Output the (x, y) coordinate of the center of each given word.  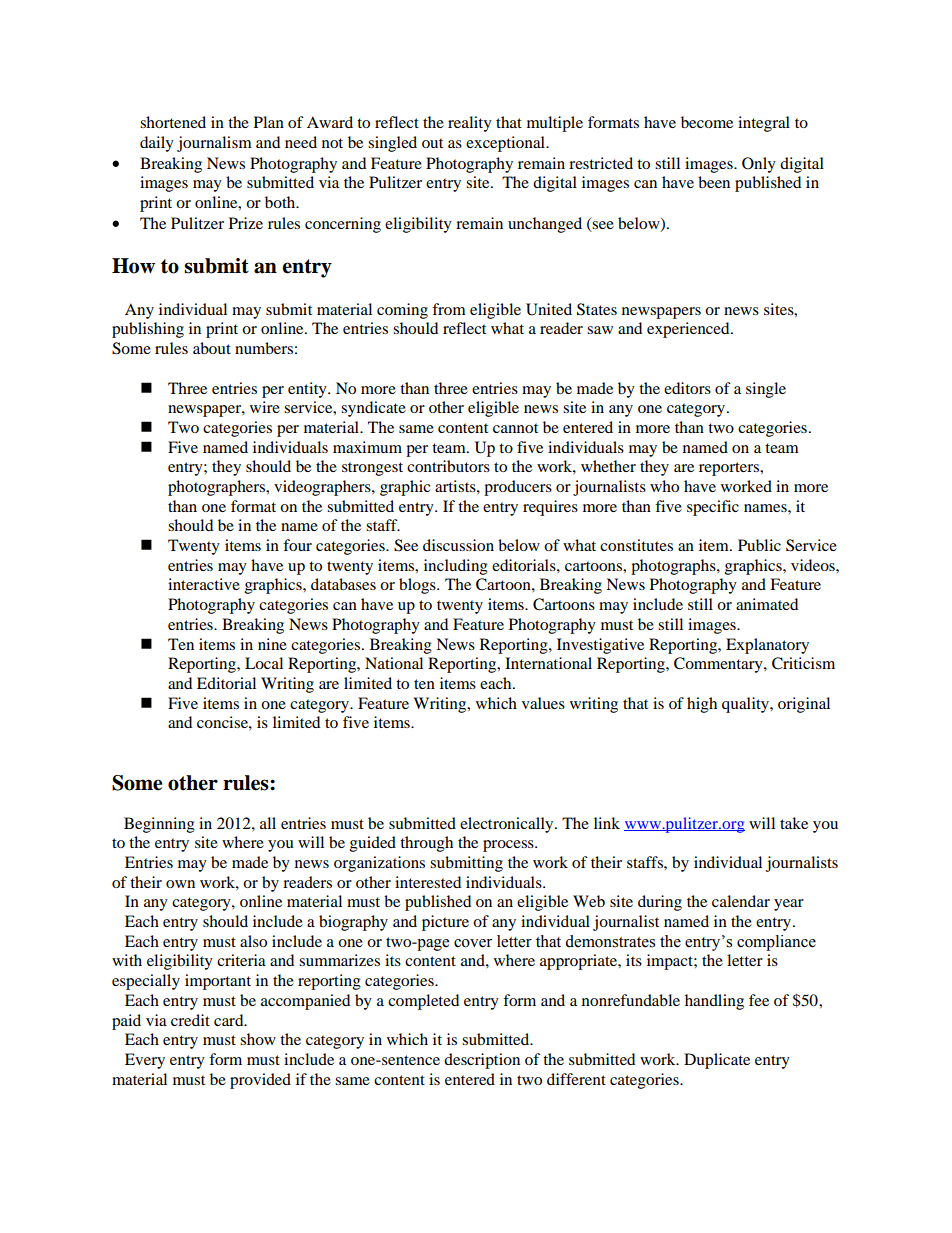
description (482, 1061)
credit (190, 1020)
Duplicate (717, 1061)
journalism (214, 144)
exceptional (507, 144)
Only (759, 165)
